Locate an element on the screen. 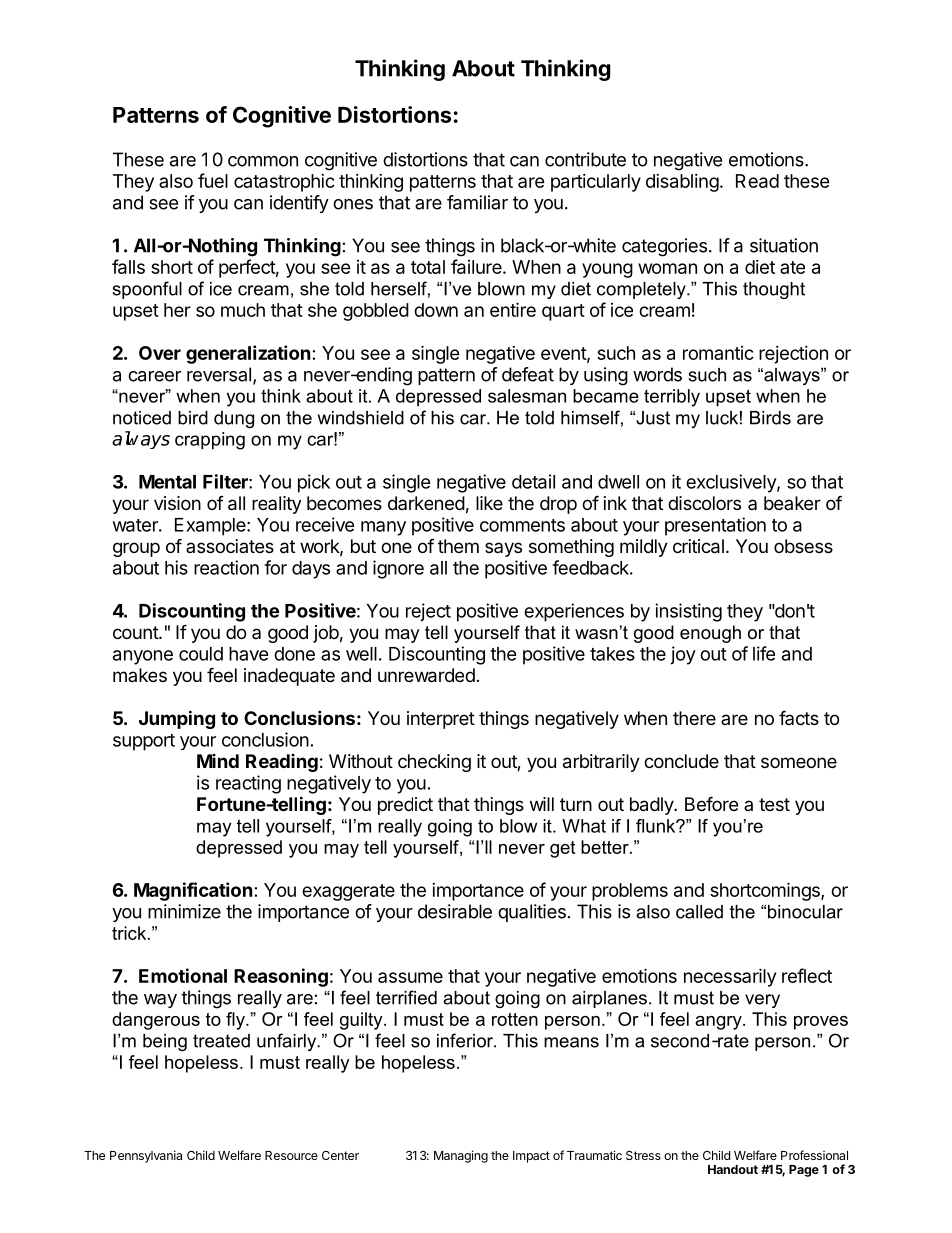  Managing is located at coordinates (461, 1156).
